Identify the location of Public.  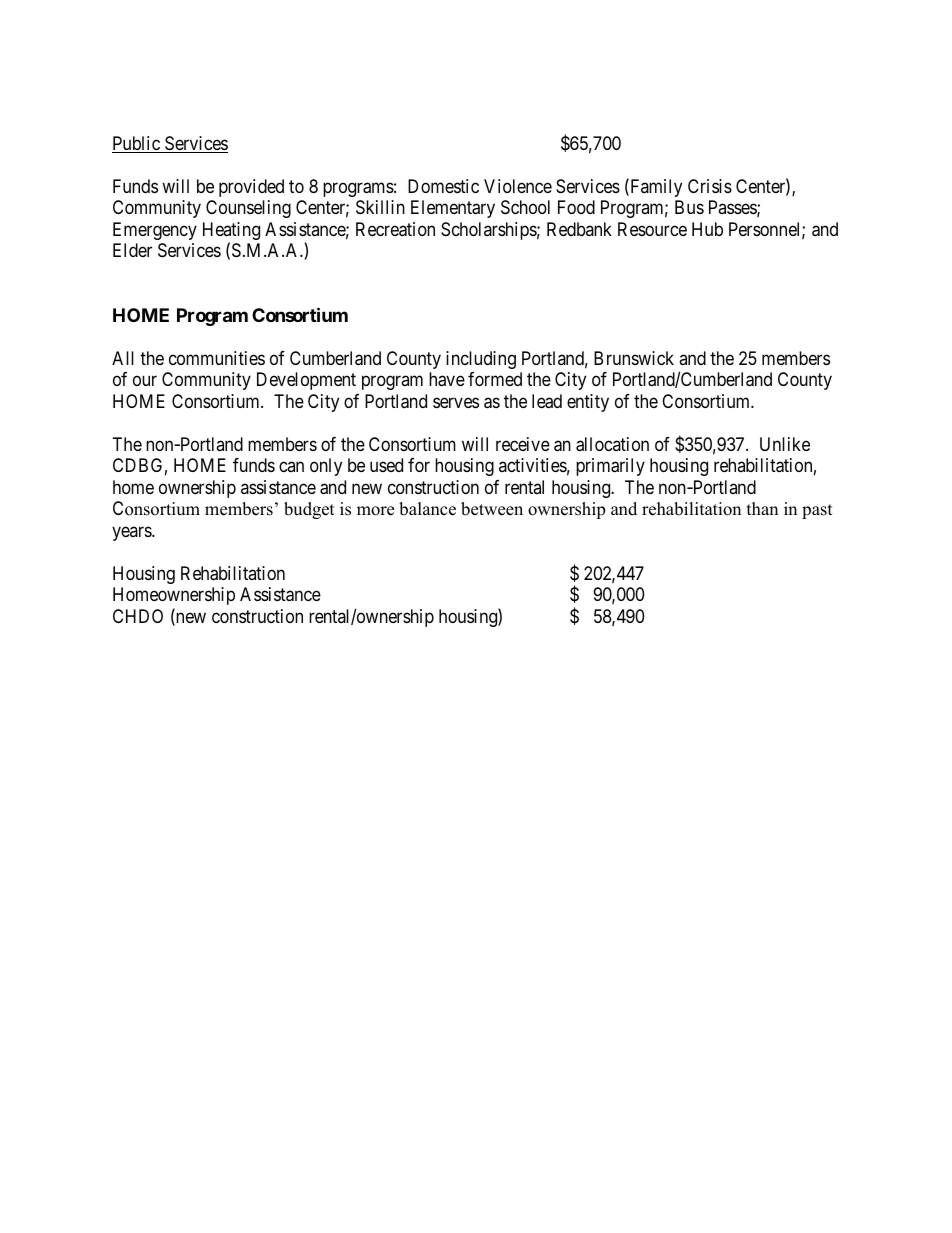
(137, 144).
